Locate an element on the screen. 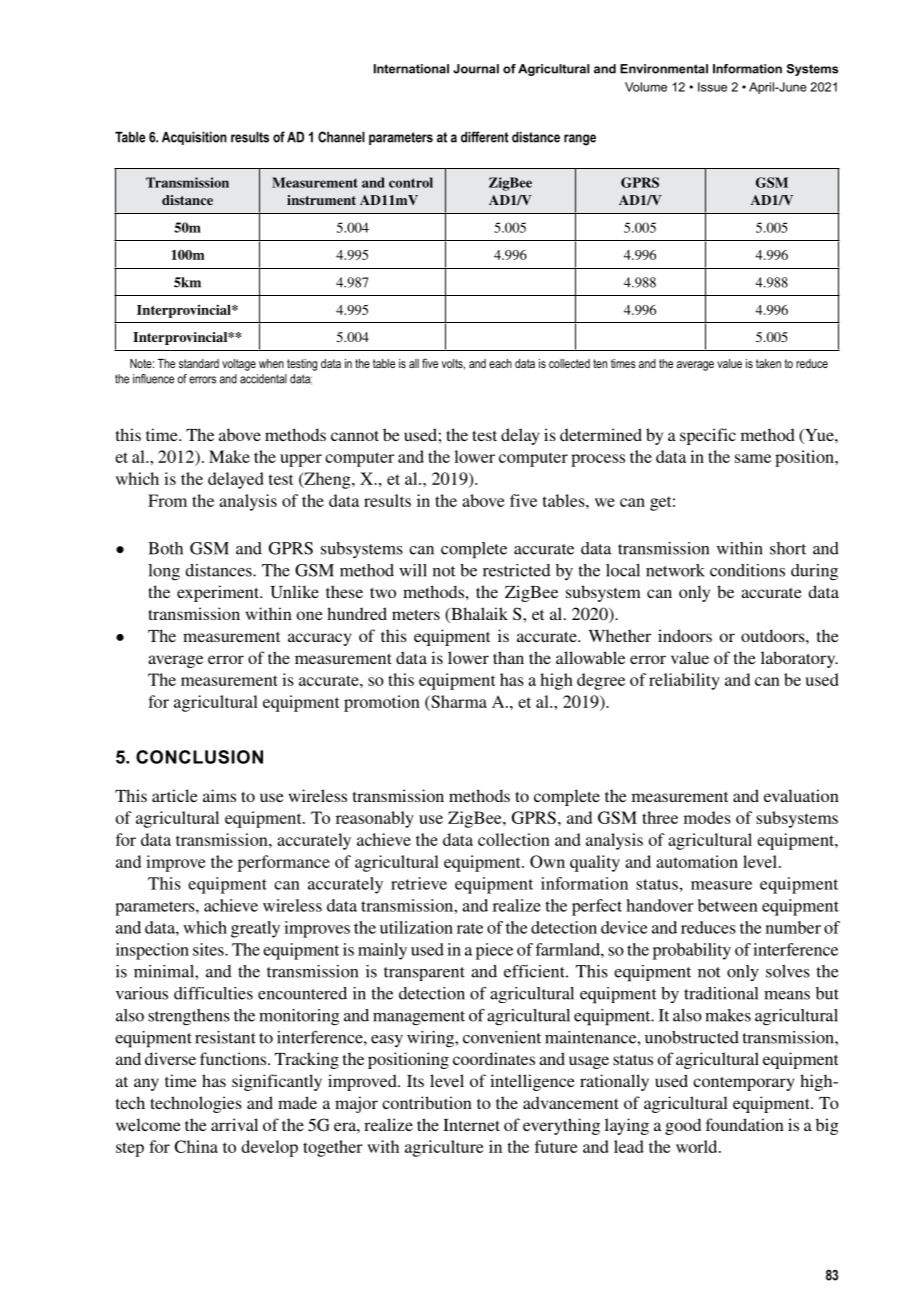 The height and width of the screenshot is (1316, 921). each is located at coordinates (500, 363).
